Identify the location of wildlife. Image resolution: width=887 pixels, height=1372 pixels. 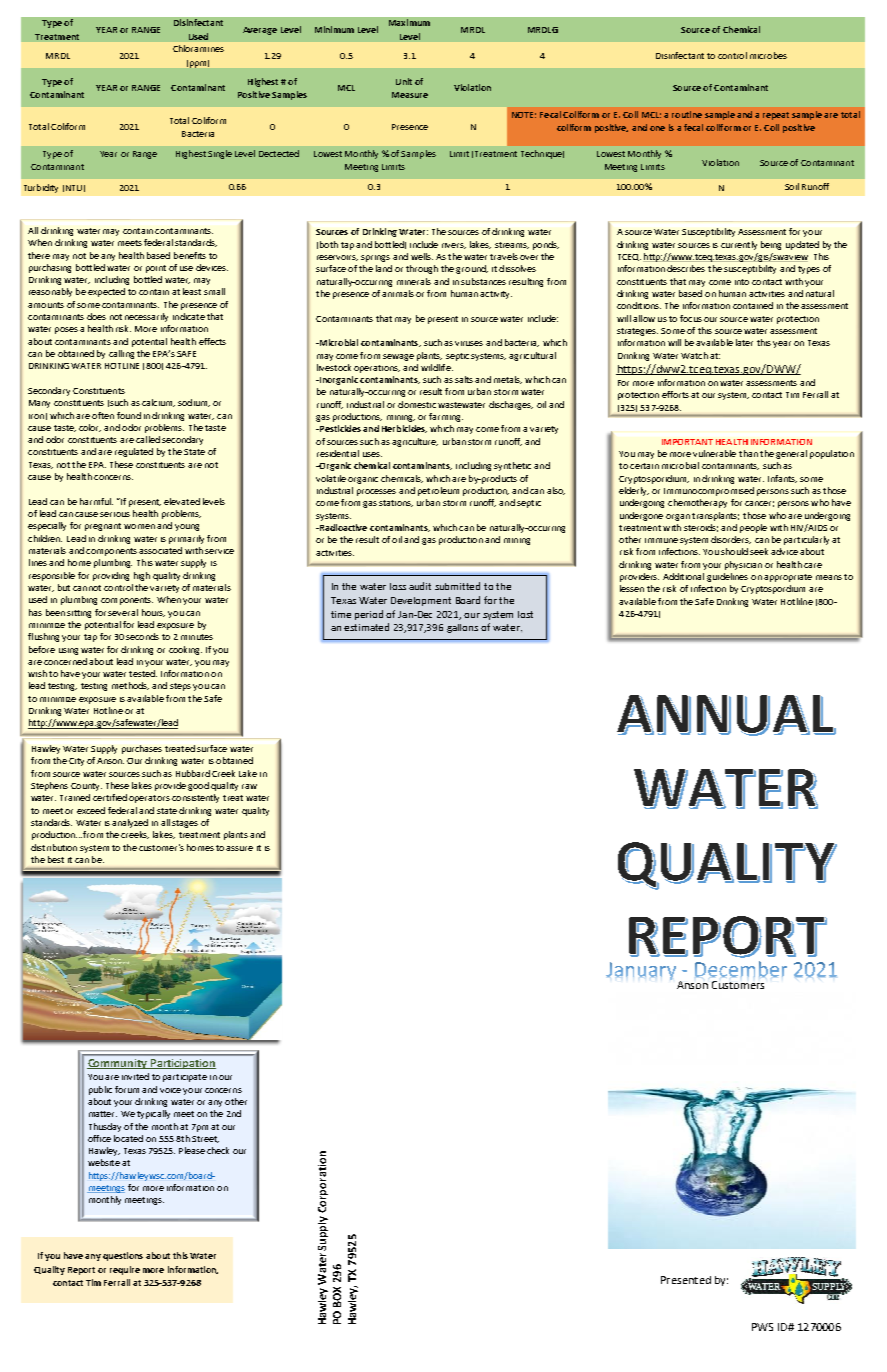
(437, 367).
